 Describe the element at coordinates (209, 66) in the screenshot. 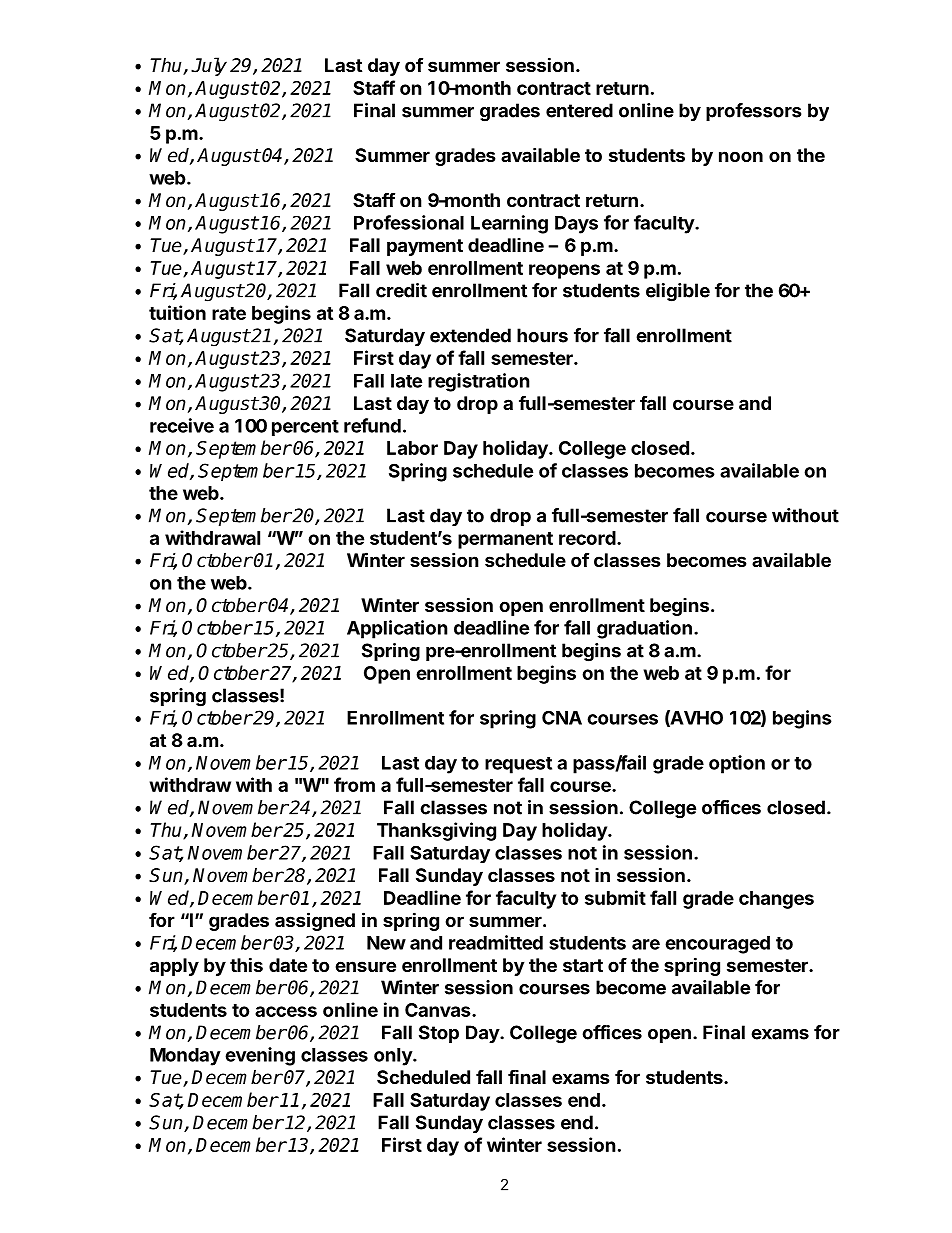

I see `July` at that location.
